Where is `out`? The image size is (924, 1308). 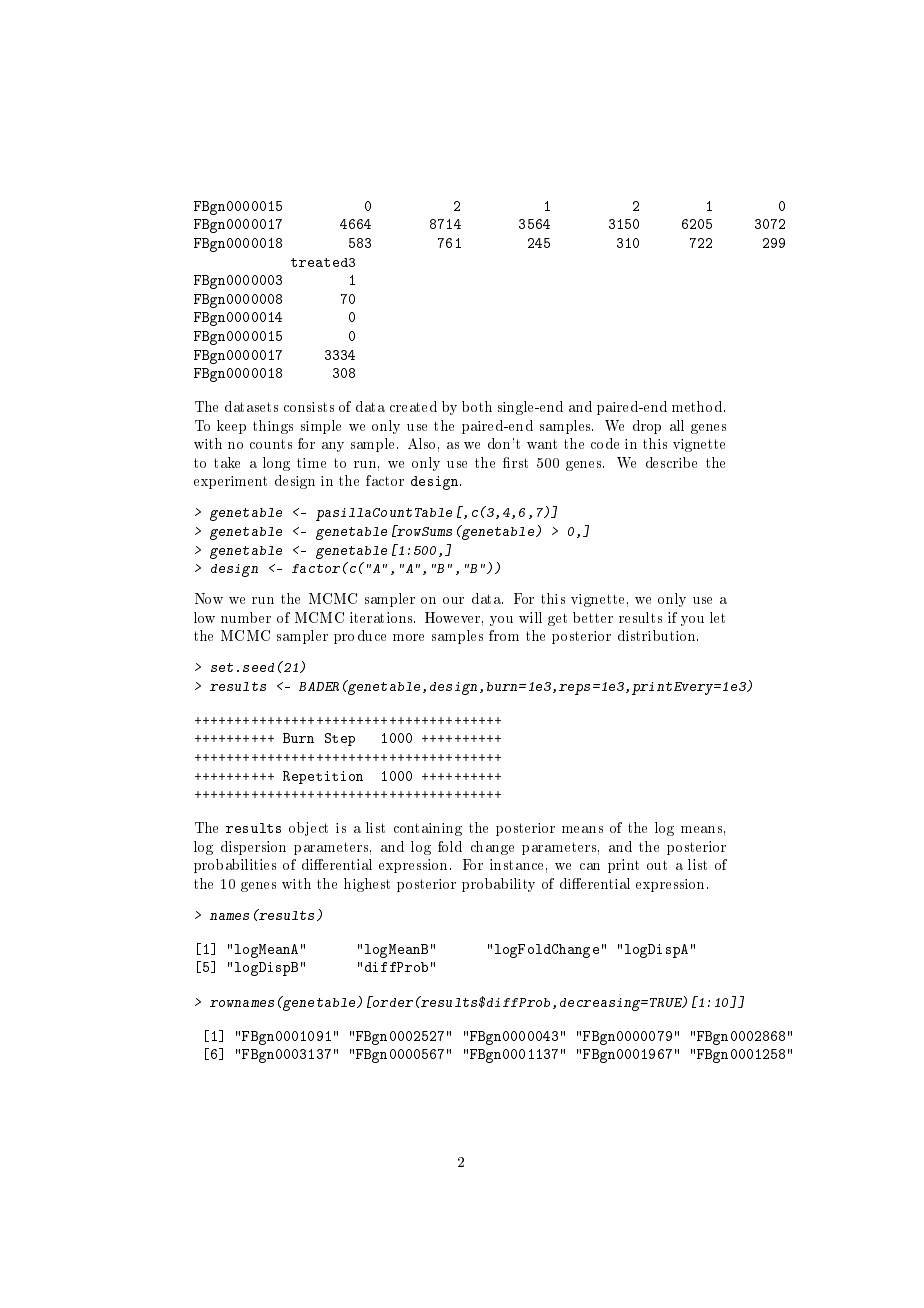 out is located at coordinates (657, 865).
